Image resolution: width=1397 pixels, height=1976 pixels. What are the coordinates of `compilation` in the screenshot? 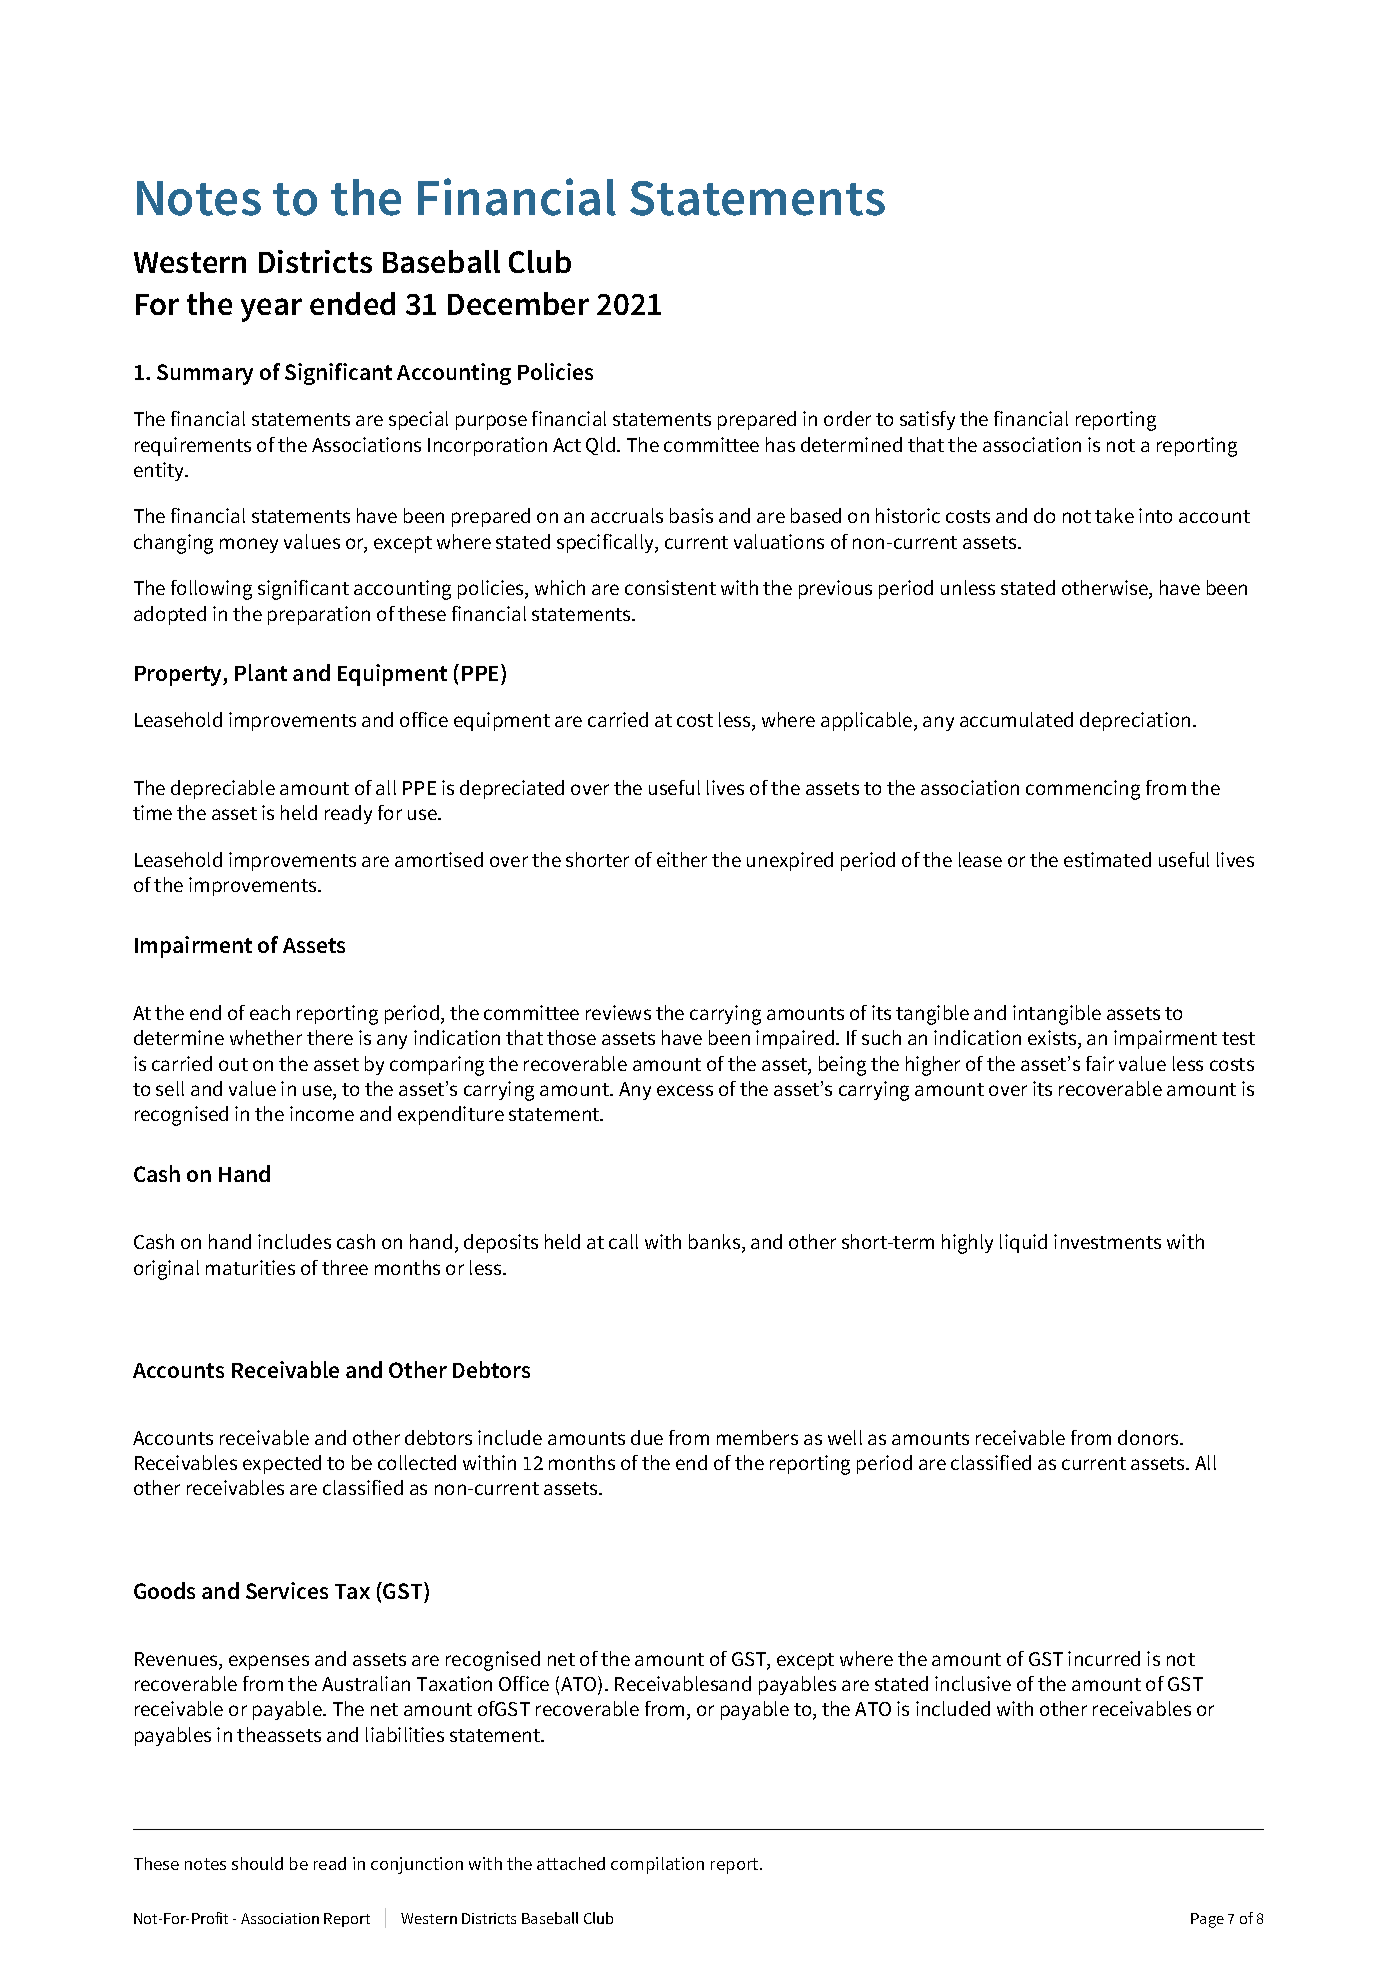 It's located at (657, 1865).
